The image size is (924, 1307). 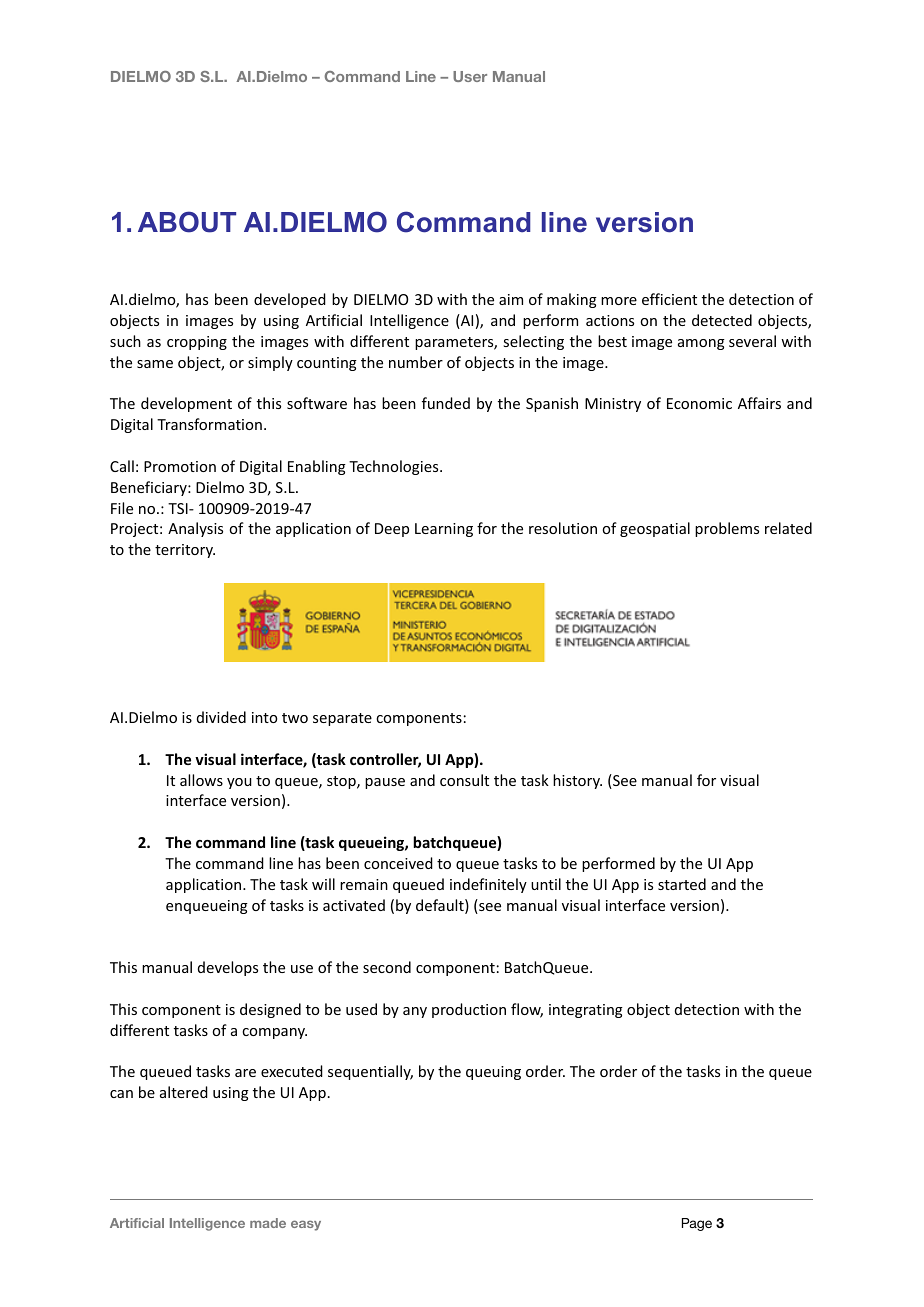 What do you see at coordinates (268, 1223) in the document?
I see `made` at bounding box center [268, 1223].
